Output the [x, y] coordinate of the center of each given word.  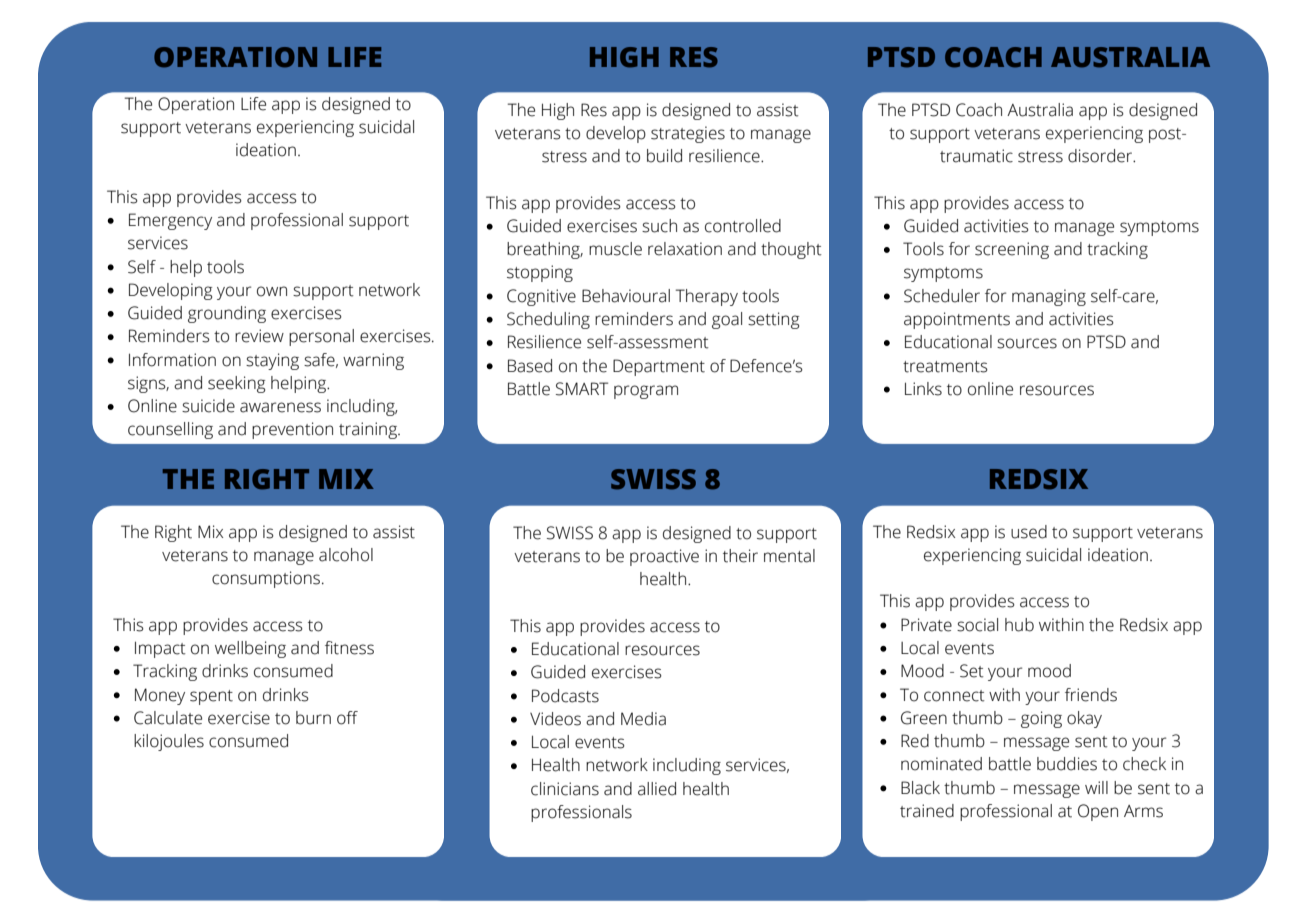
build [664, 156]
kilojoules [169, 742]
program [646, 392]
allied [657, 789]
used [1029, 532]
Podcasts [565, 696]
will [1096, 787]
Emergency [170, 221]
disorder [1101, 156]
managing [1049, 297]
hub [1019, 625]
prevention [292, 430]
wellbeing [250, 649]
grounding [227, 314]
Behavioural [626, 296]
